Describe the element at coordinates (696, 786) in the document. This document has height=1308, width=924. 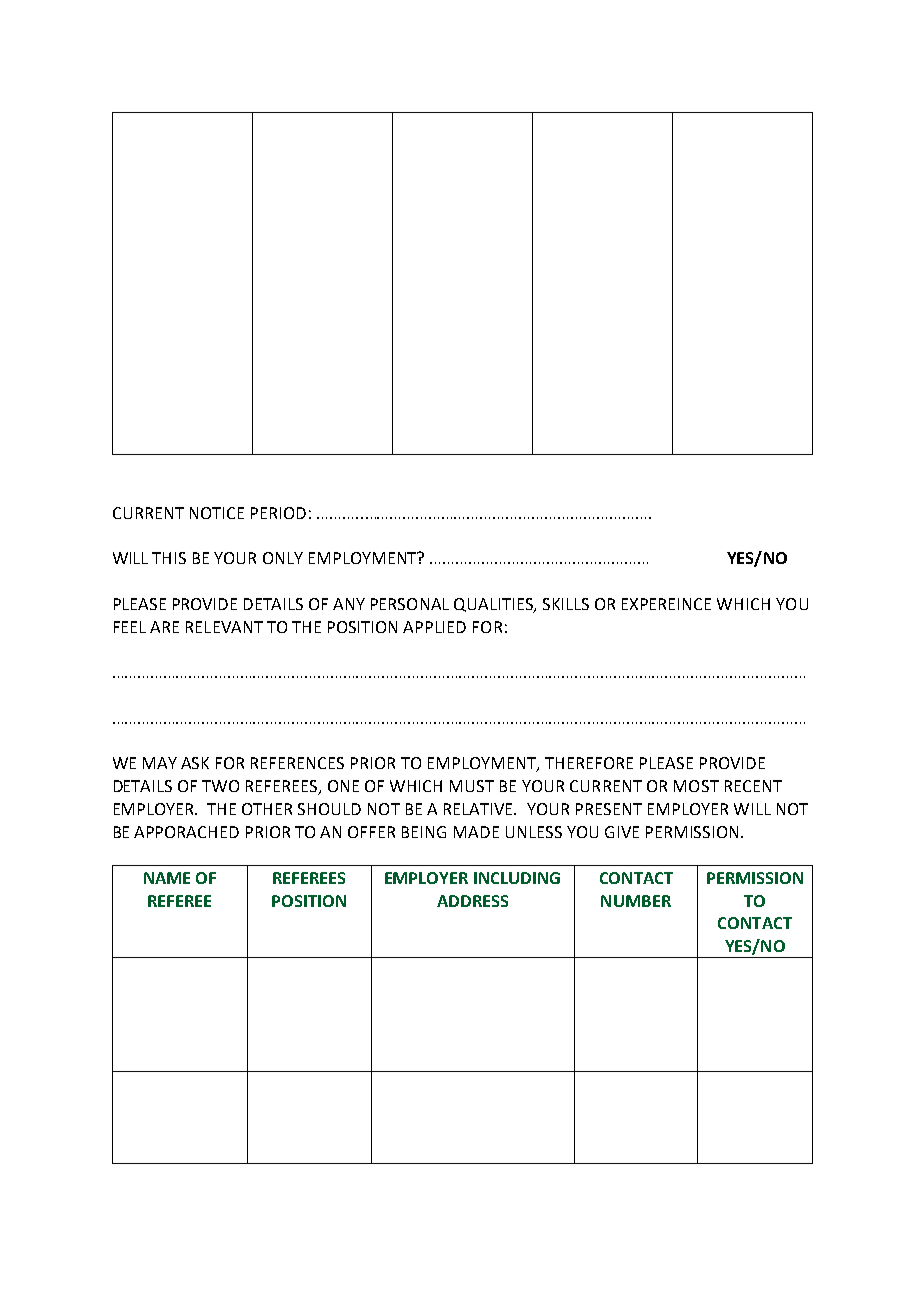
I see `MOST` at that location.
